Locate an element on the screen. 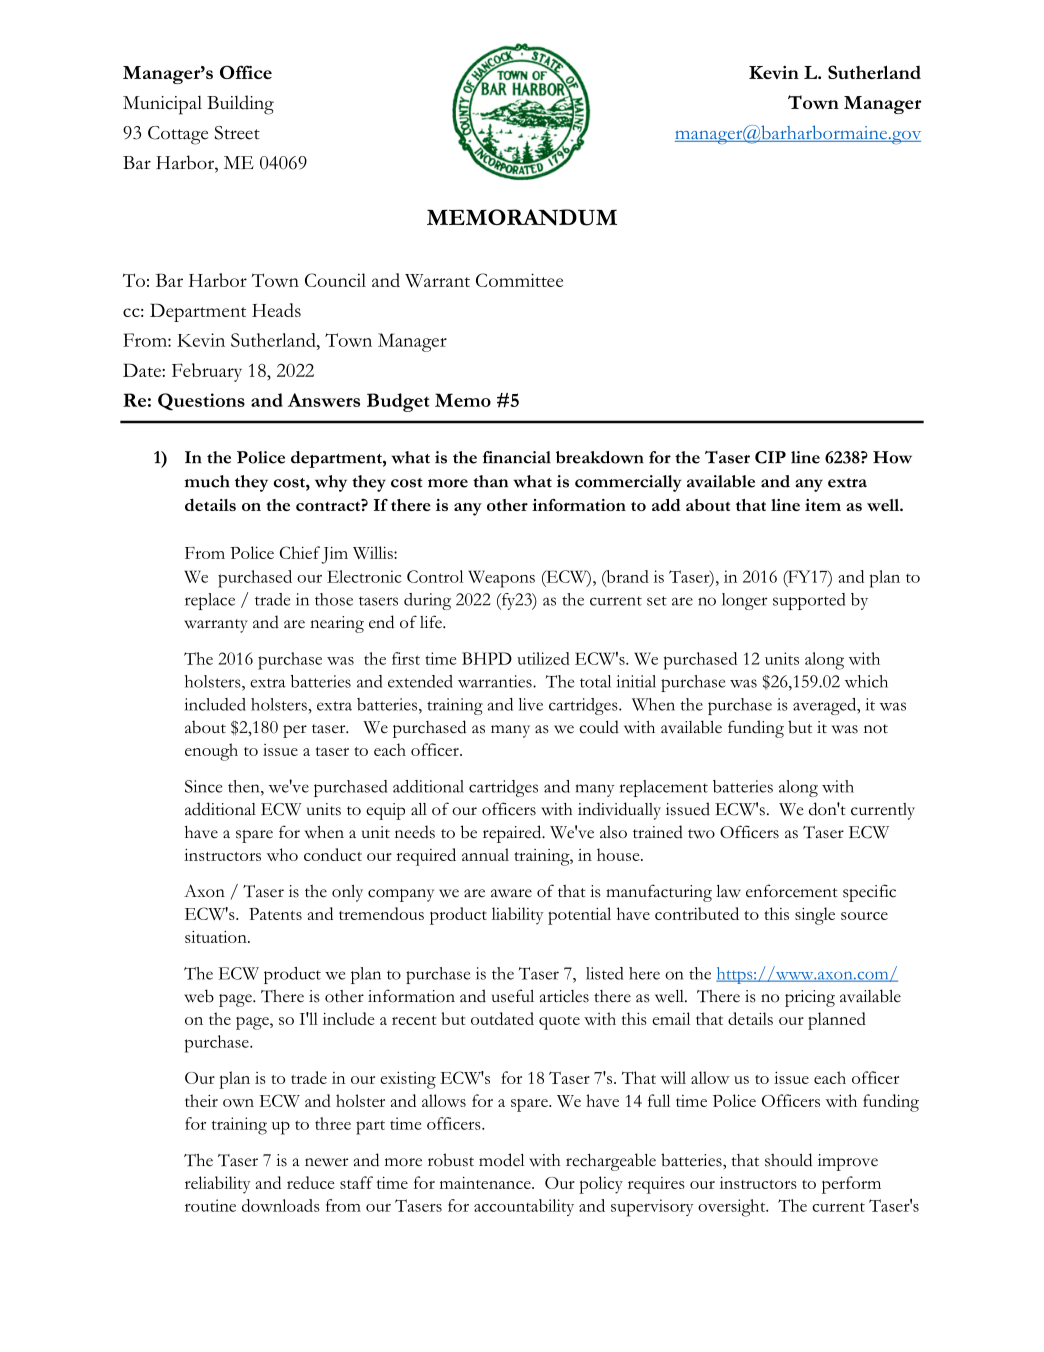  utilized is located at coordinates (543, 658).
